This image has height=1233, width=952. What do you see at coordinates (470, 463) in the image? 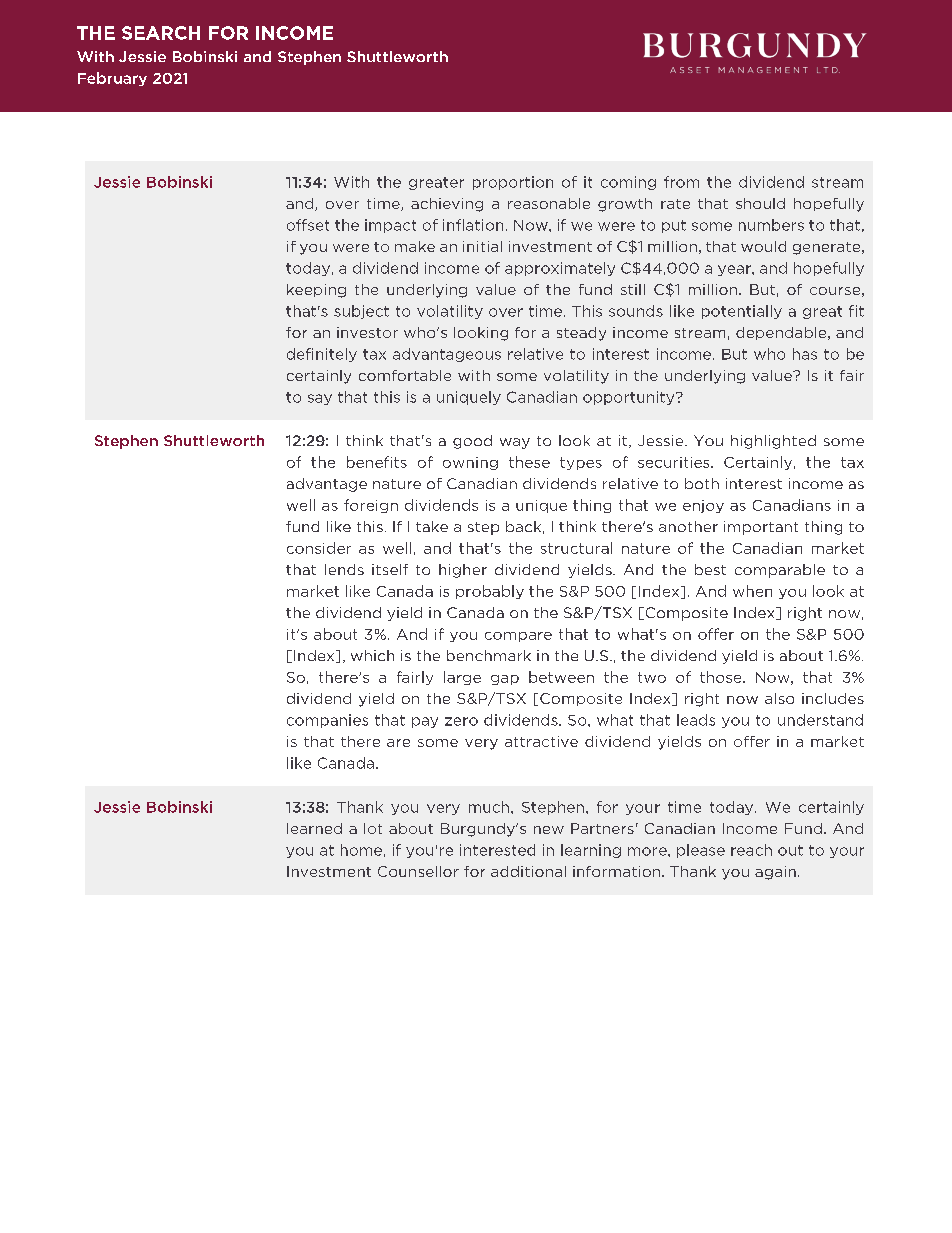
I see `owning` at bounding box center [470, 463].
